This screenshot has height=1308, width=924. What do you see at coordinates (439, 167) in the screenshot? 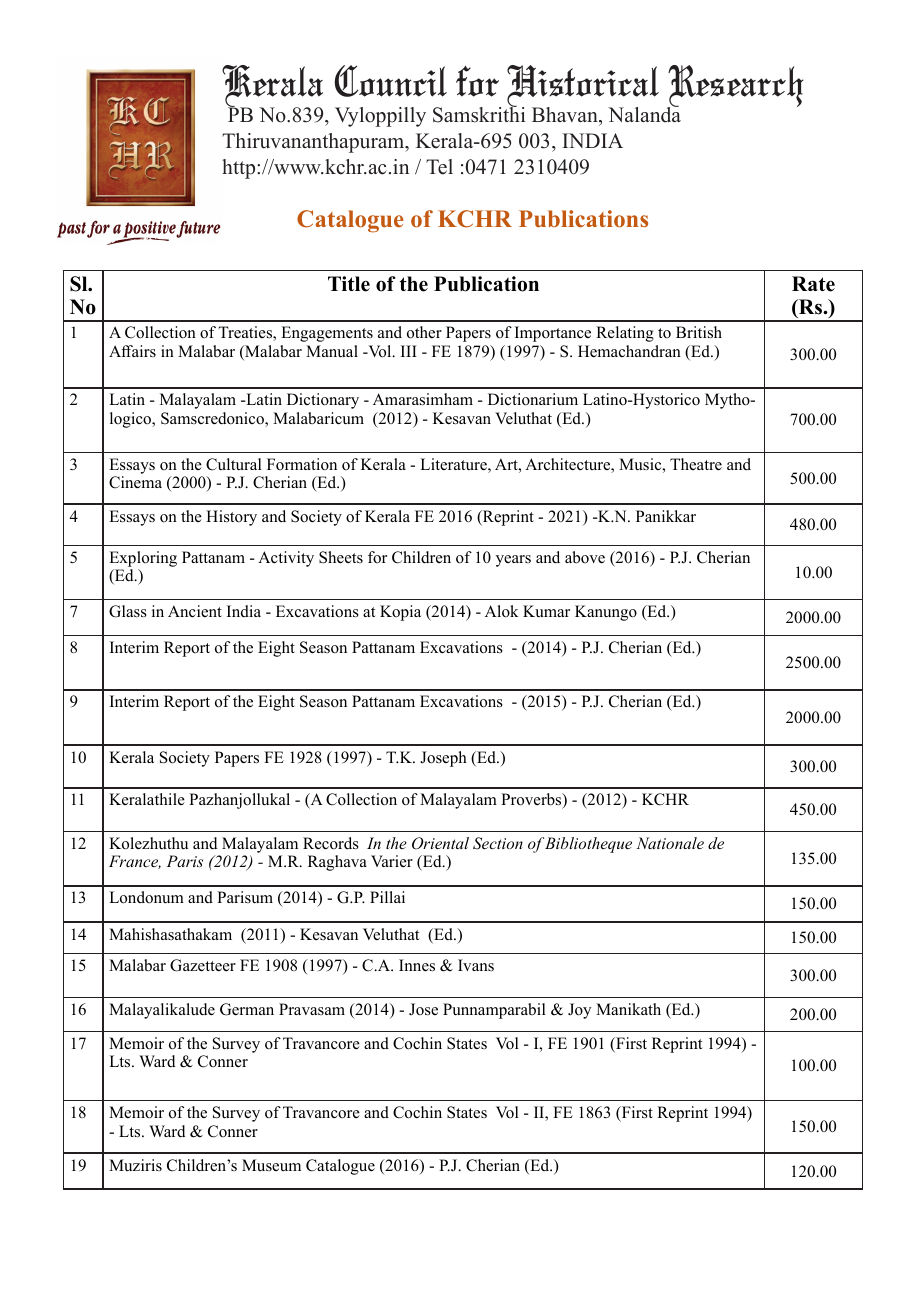
I see `Tel` at bounding box center [439, 167].
